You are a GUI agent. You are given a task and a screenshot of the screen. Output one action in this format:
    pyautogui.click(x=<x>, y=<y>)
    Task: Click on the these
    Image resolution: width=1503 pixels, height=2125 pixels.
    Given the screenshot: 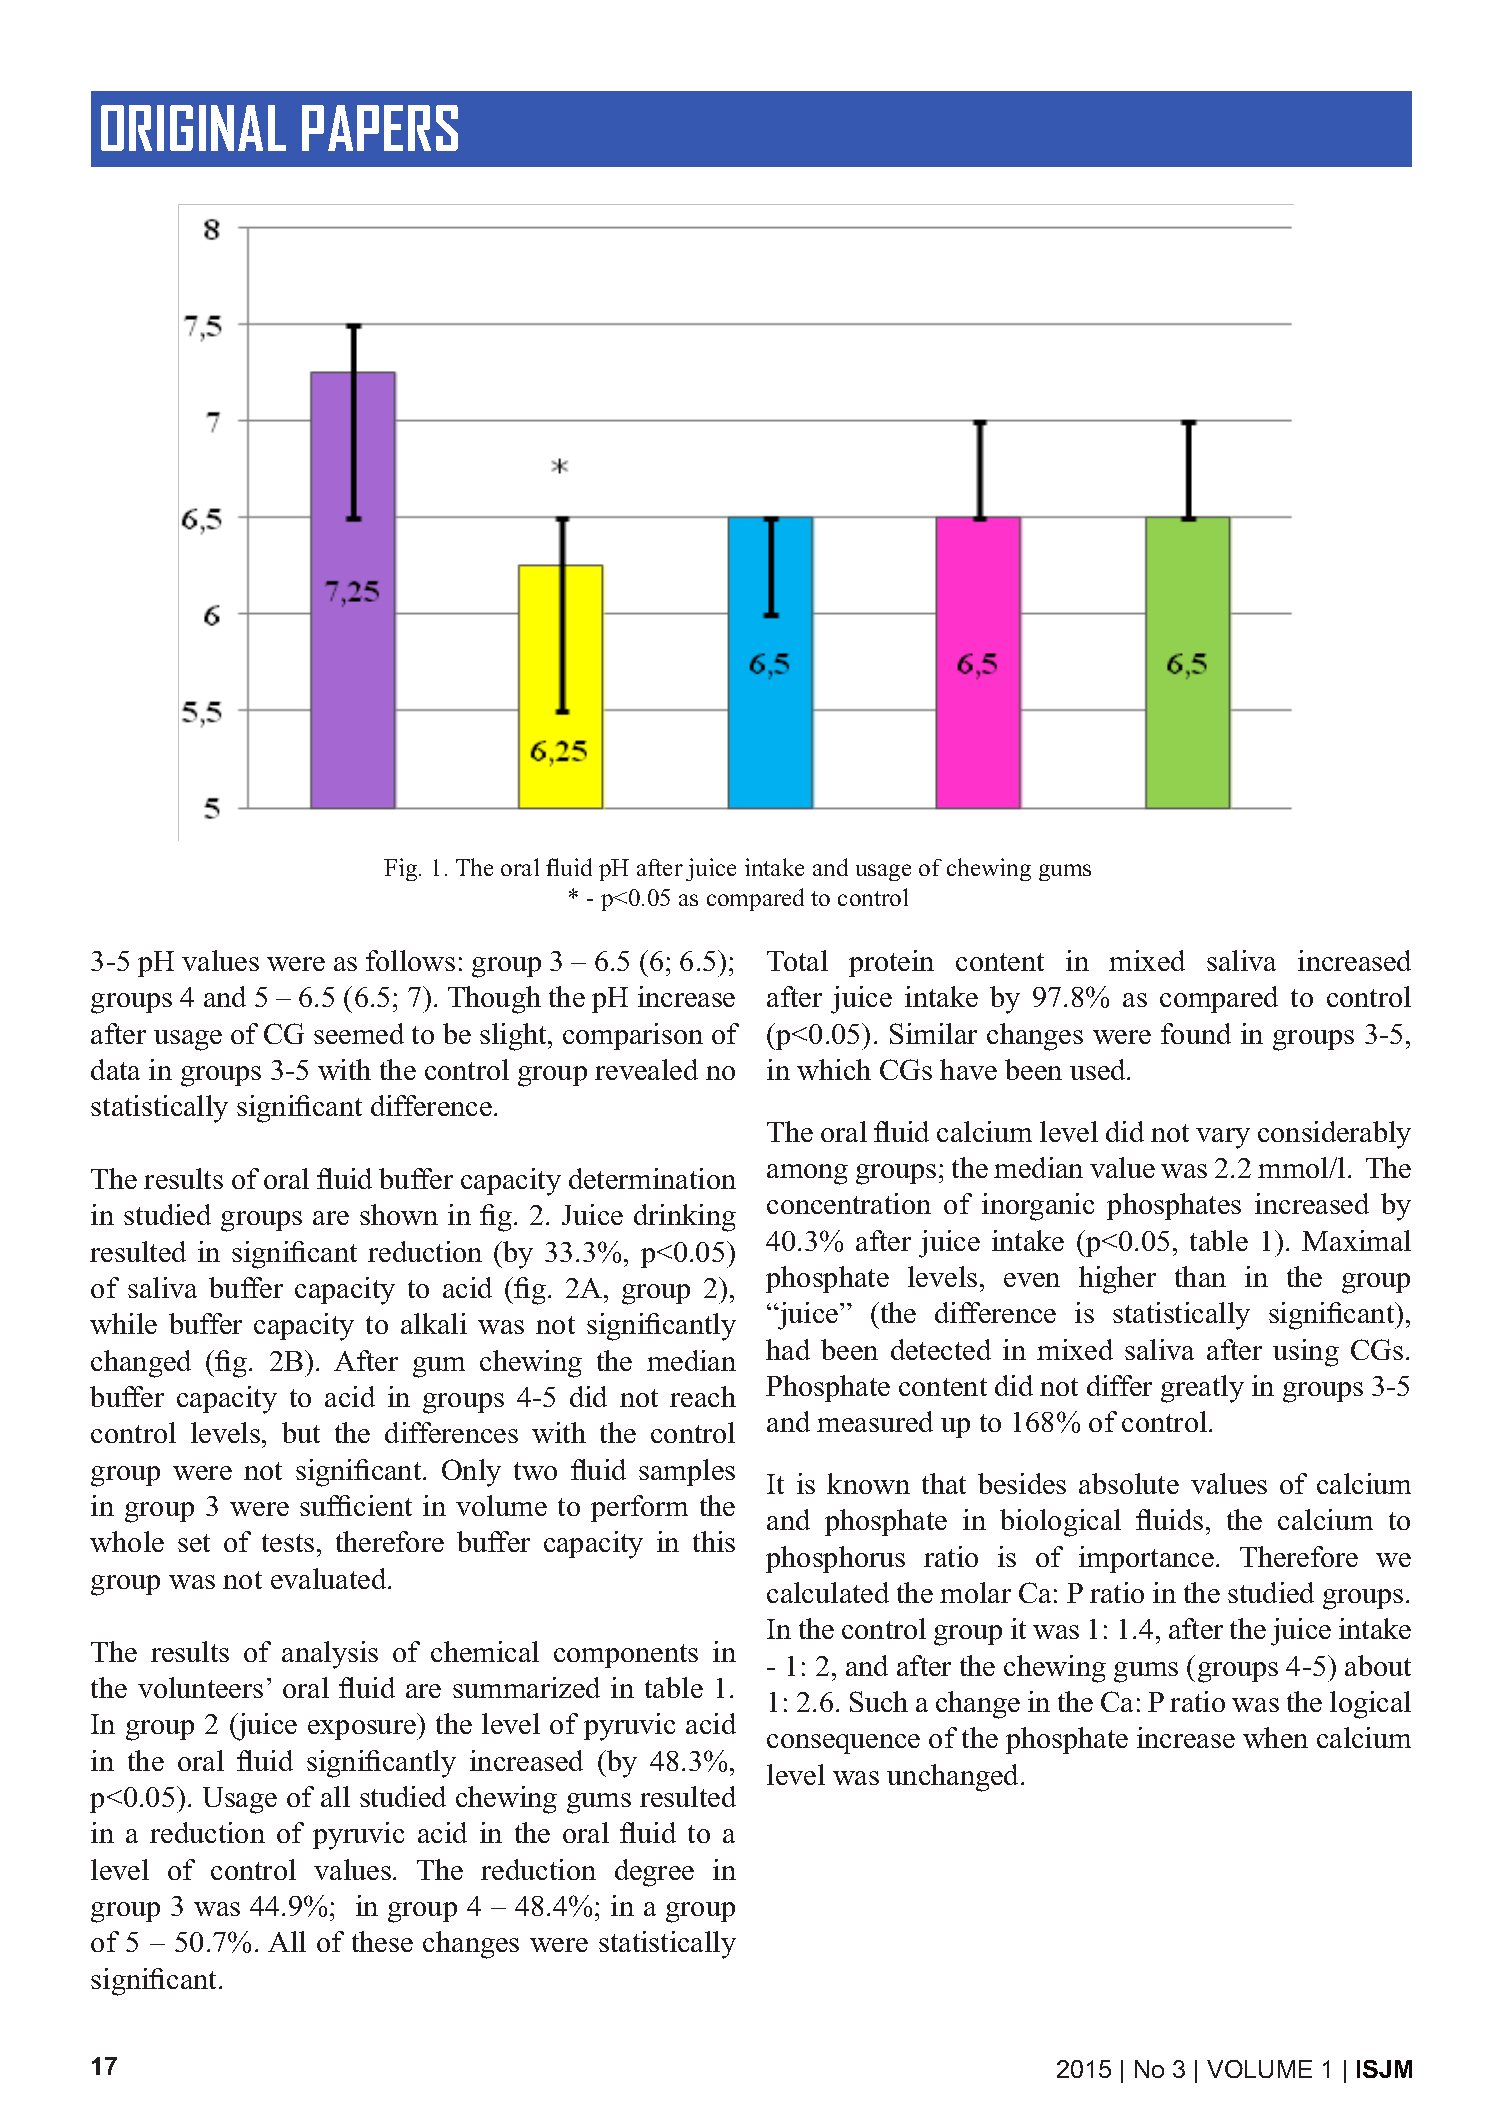 What is the action you would take?
    pyautogui.click(x=382, y=1941)
